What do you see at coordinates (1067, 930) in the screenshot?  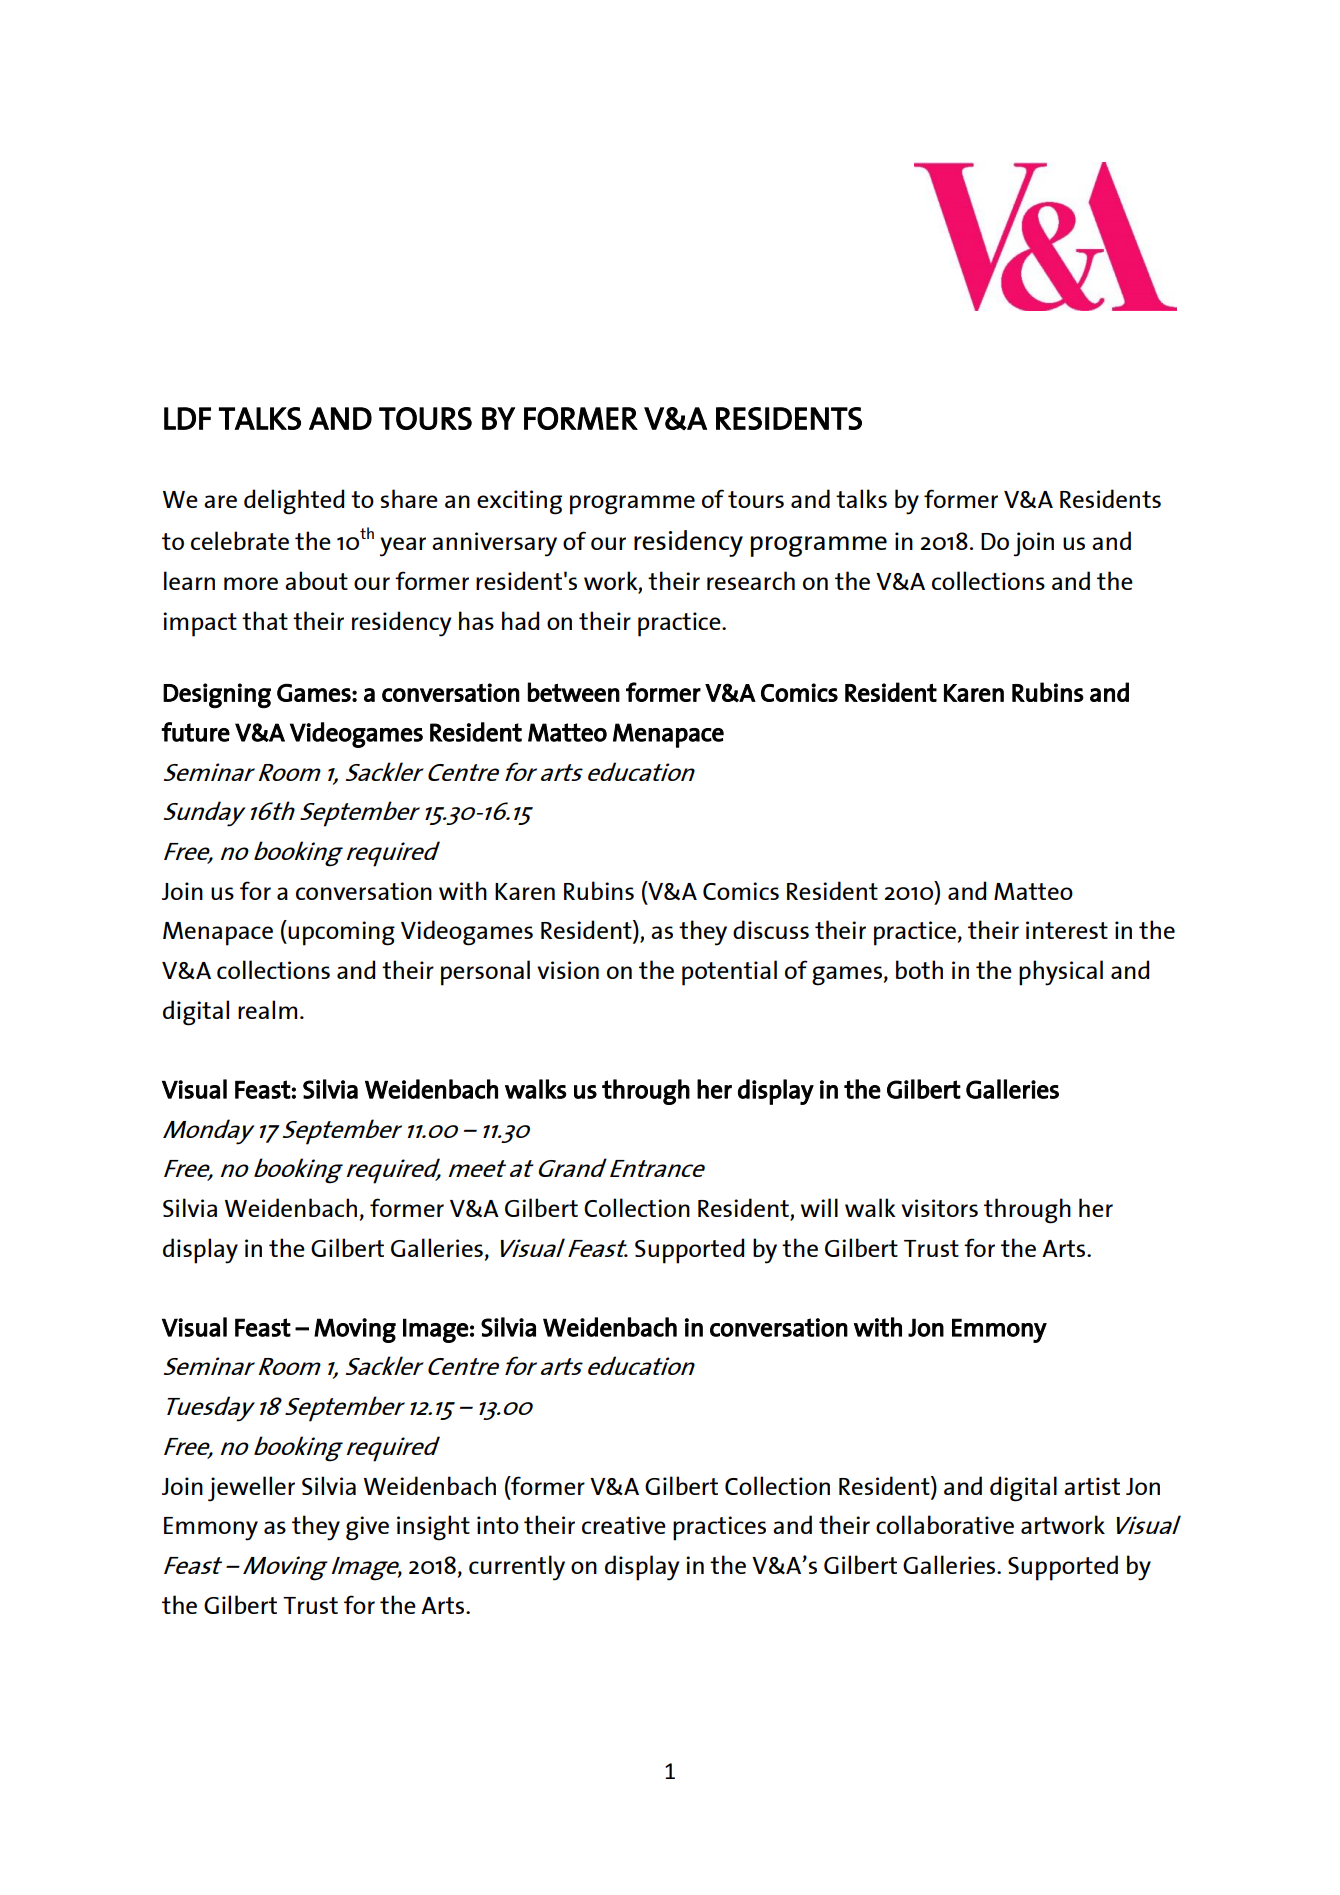 I see `interest` at bounding box center [1067, 930].
